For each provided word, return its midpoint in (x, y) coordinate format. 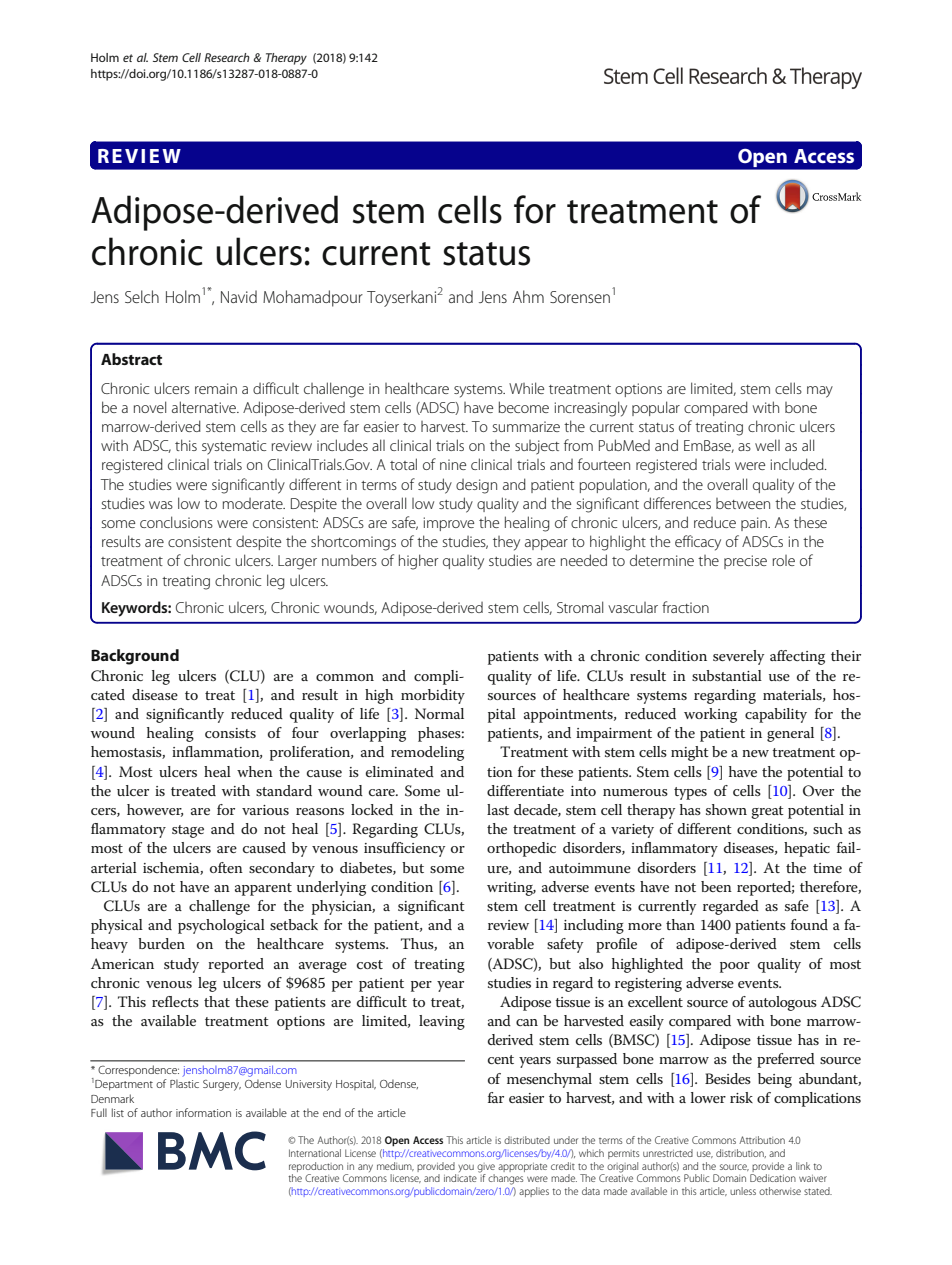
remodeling (427, 753)
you (466, 1168)
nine (453, 464)
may (820, 392)
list (118, 1112)
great (767, 812)
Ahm (528, 296)
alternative (205, 407)
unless (743, 1191)
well (767, 445)
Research (227, 57)
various (265, 810)
